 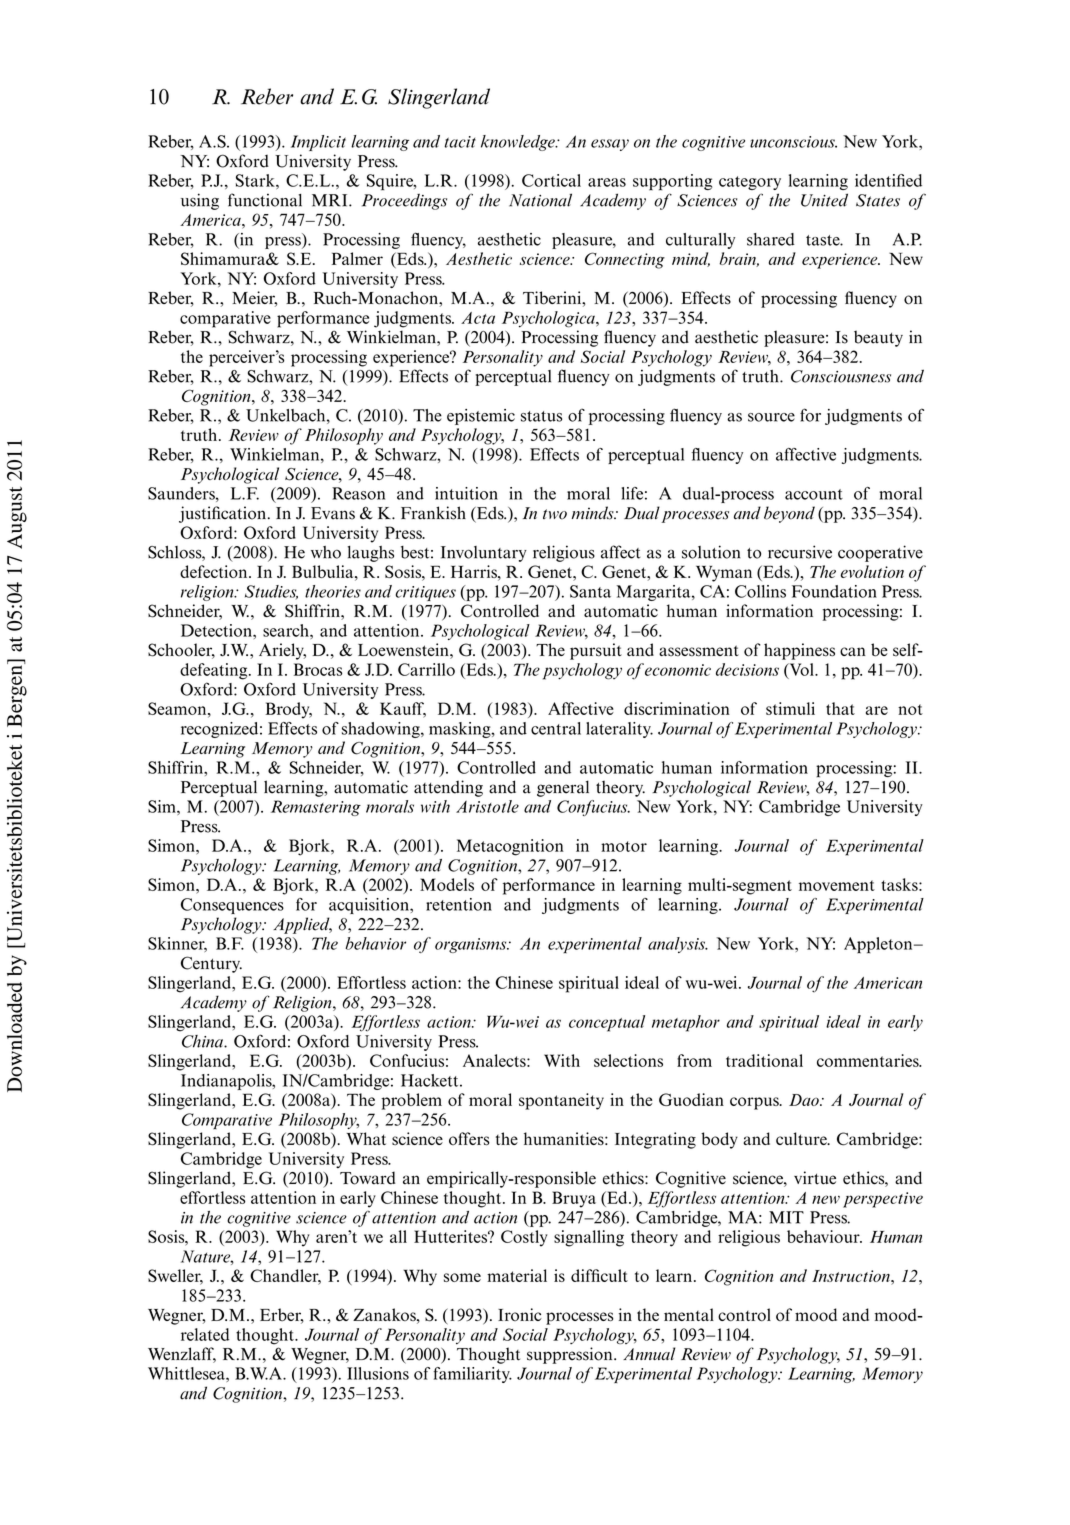 I want to click on States, so click(x=878, y=200).
